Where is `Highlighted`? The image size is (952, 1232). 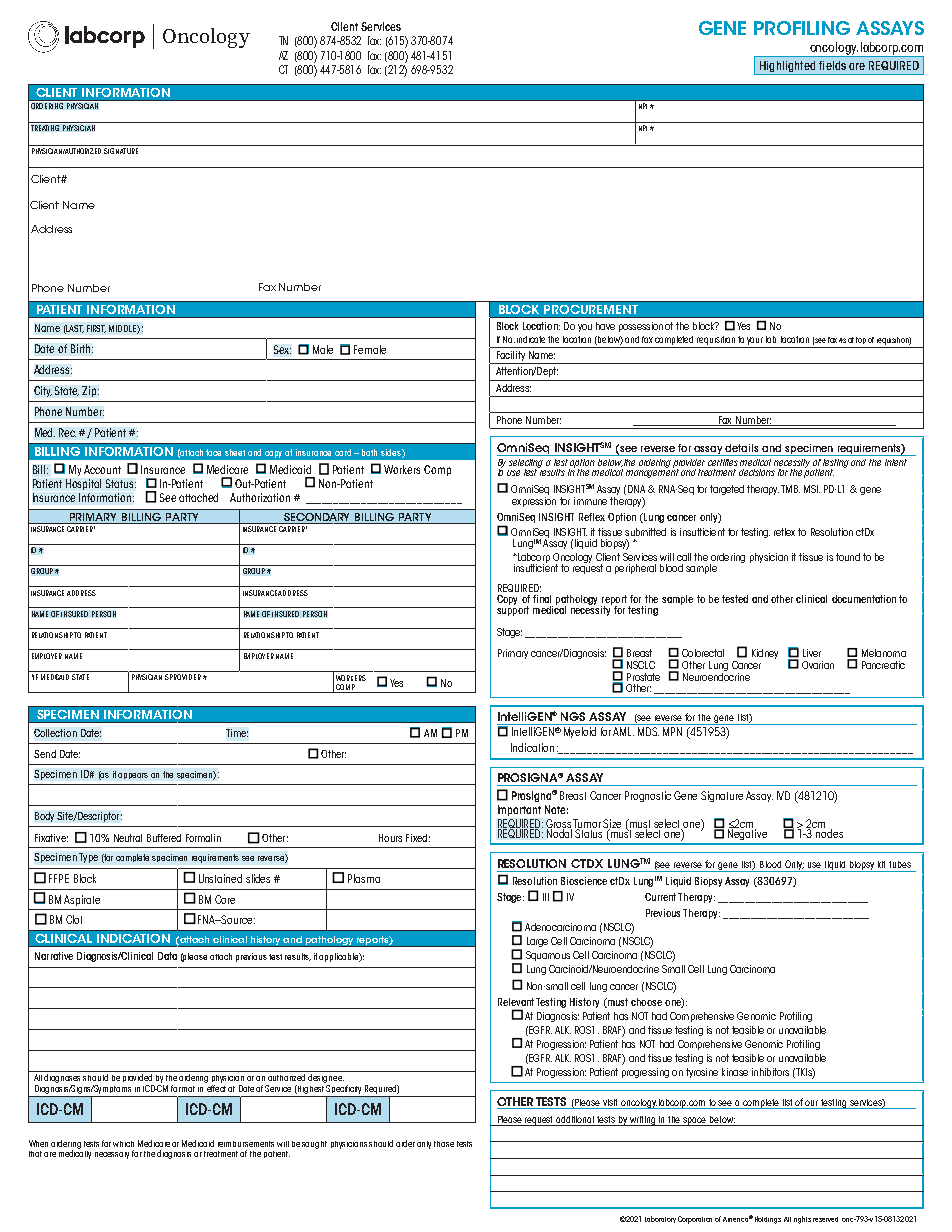
Highlighted is located at coordinates (787, 68).
